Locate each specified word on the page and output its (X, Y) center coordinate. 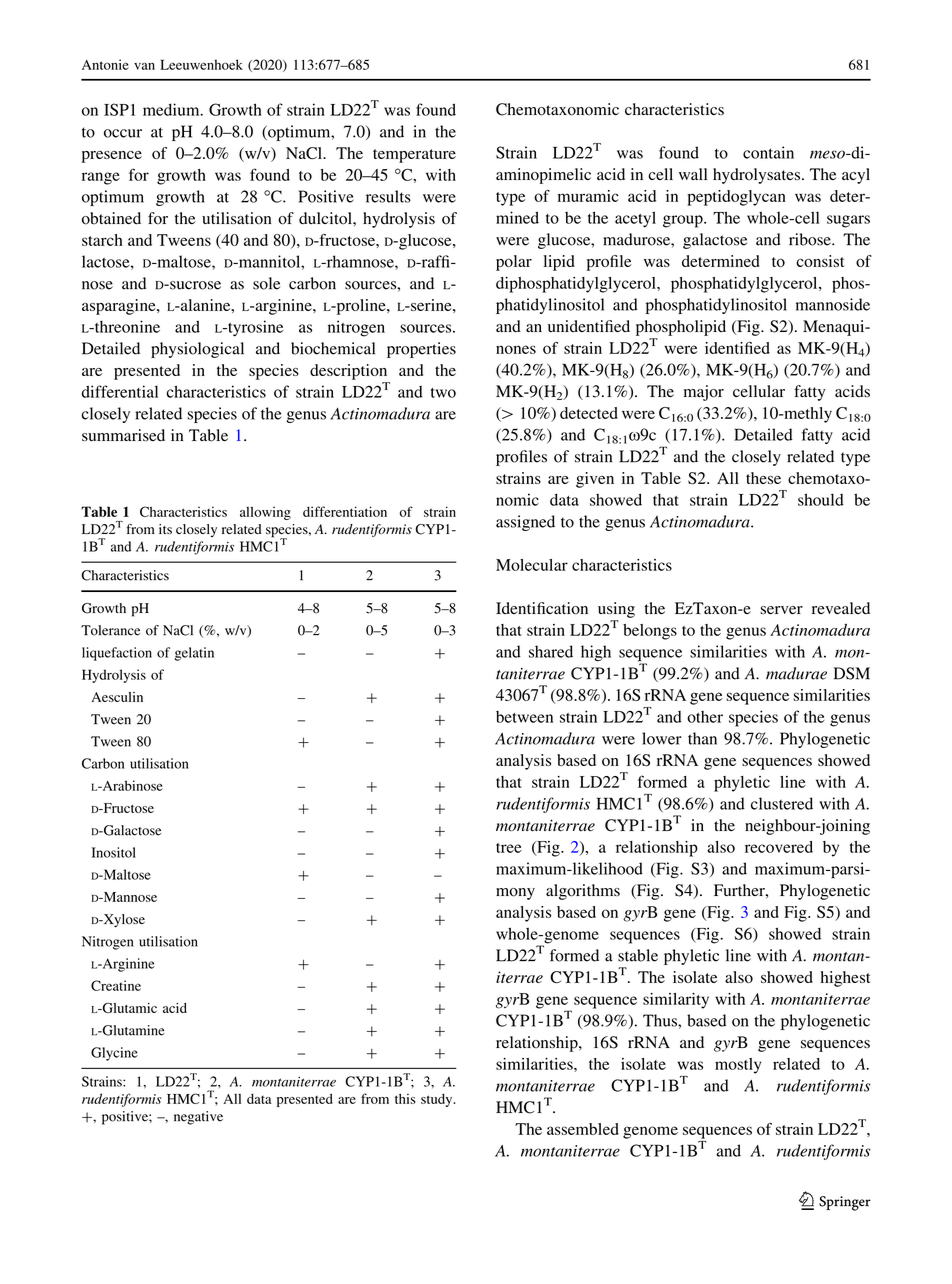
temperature (414, 156)
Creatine (116, 985)
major (704, 393)
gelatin (194, 654)
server (781, 610)
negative (198, 1118)
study (438, 1100)
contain (768, 152)
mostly (738, 1066)
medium (172, 109)
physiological (197, 350)
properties (421, 350)
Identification (542, 608)
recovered (779, 847)
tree (509, 848)
